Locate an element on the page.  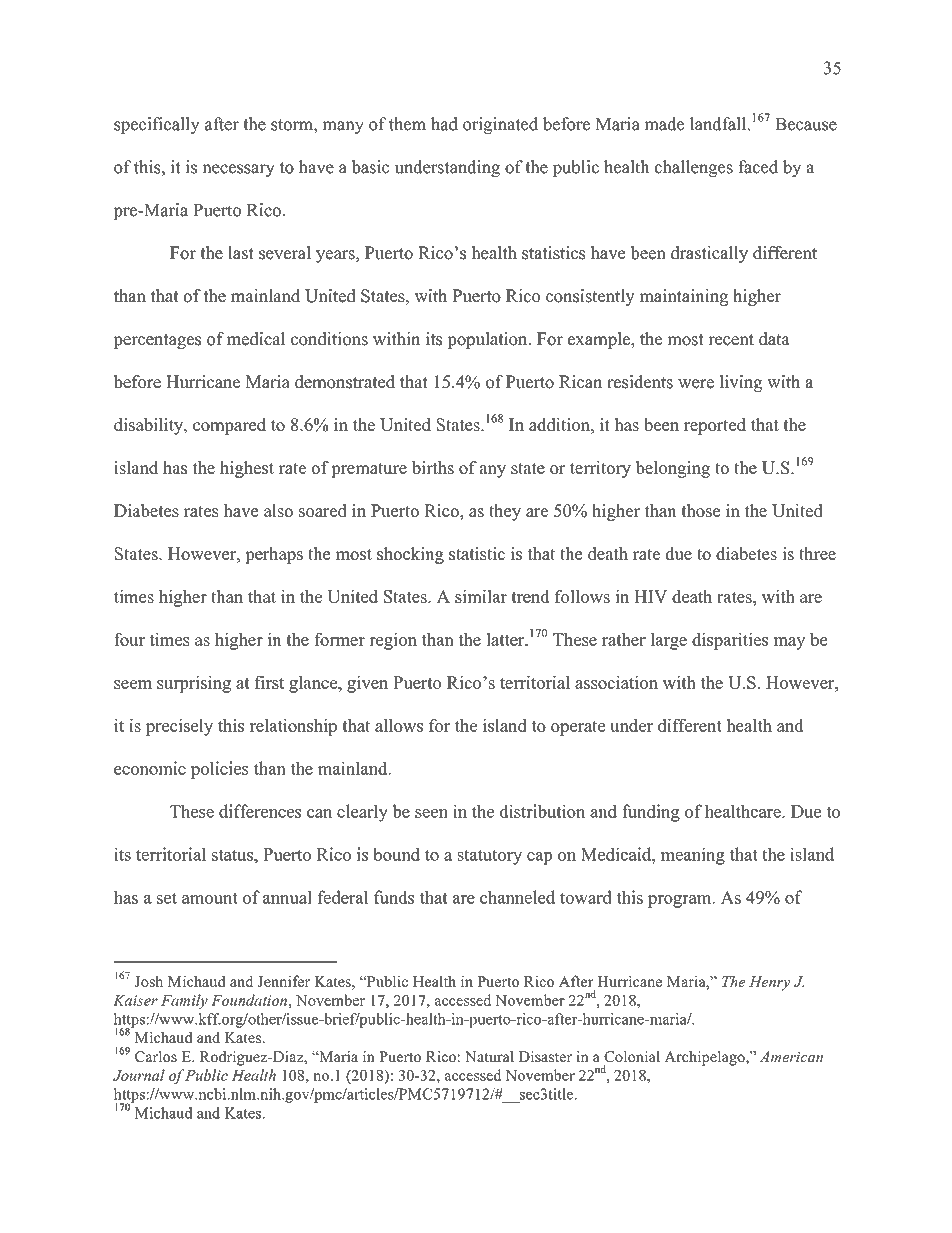
living is located at coordinates (740, 383).
